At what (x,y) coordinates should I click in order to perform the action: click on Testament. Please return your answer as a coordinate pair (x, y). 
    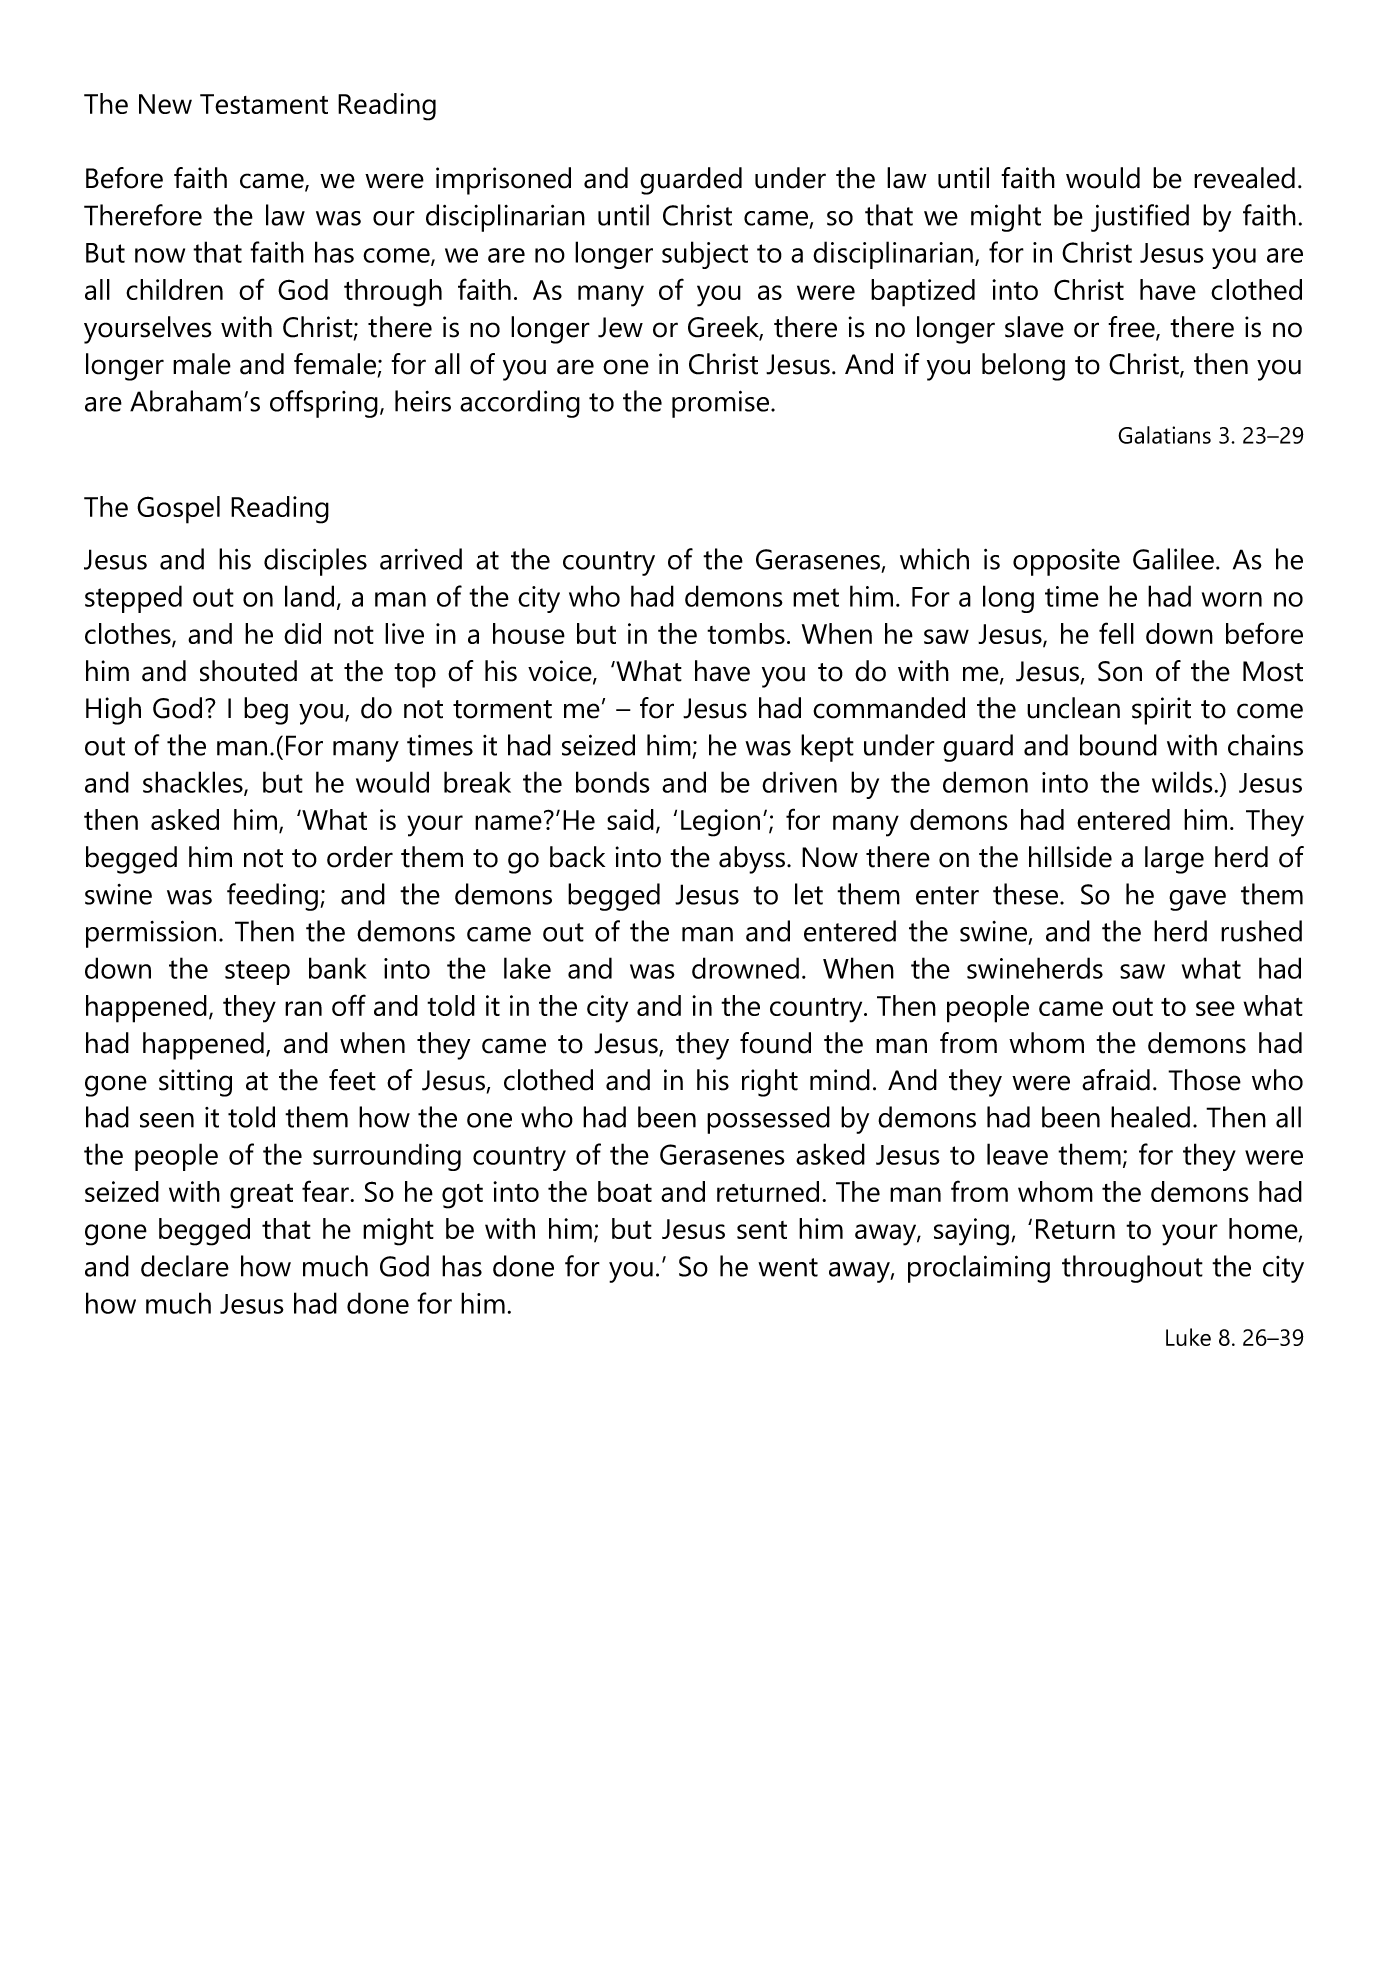
    Looking at the image, I should click on (264, 104).
